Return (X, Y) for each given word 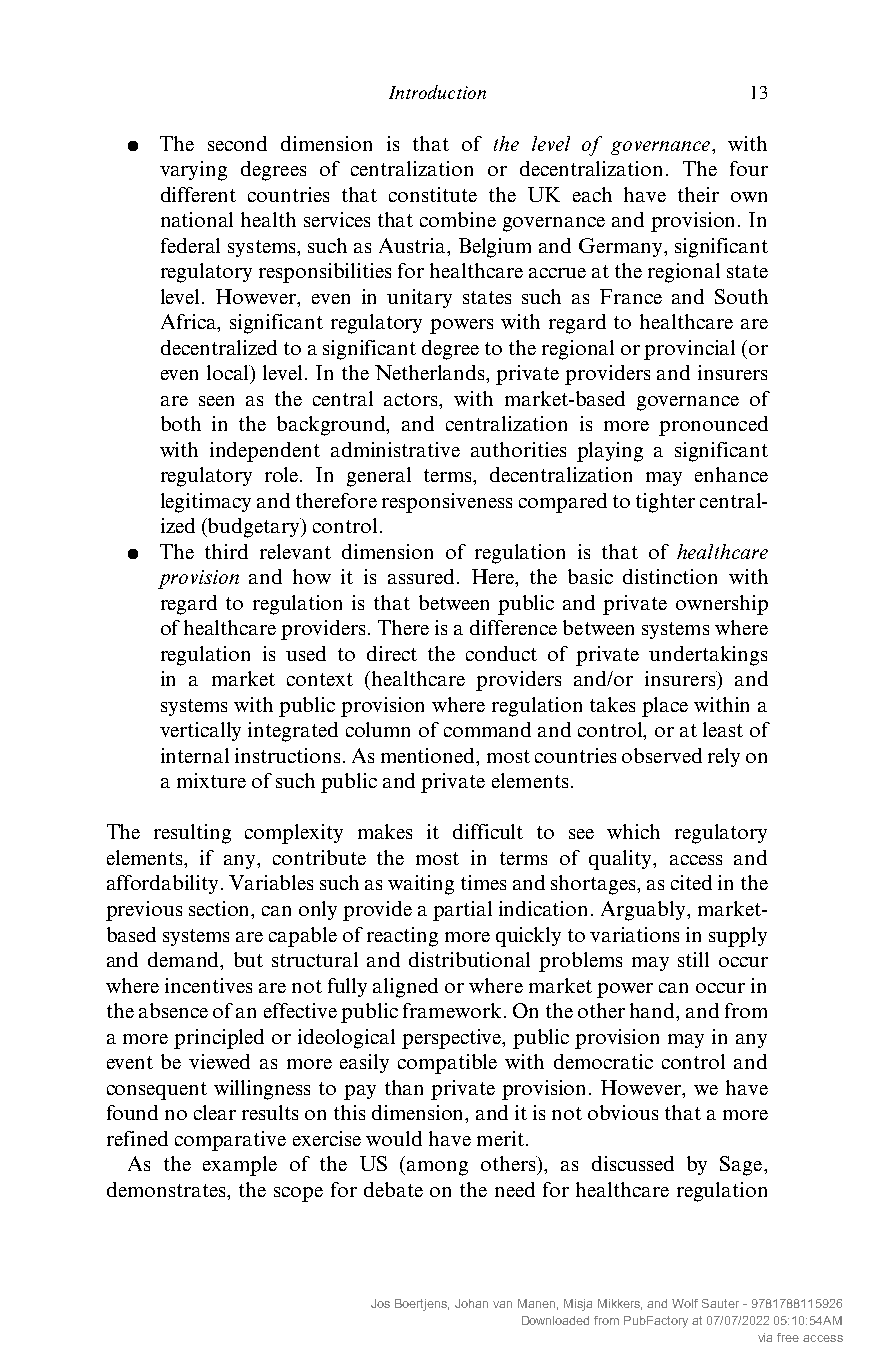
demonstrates (167, 1189)
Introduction (437, 92)
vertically (200, 731)
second (237, 143)
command (487, 729)
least (723, 729)
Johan (471, 1303)
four (749, 168)
